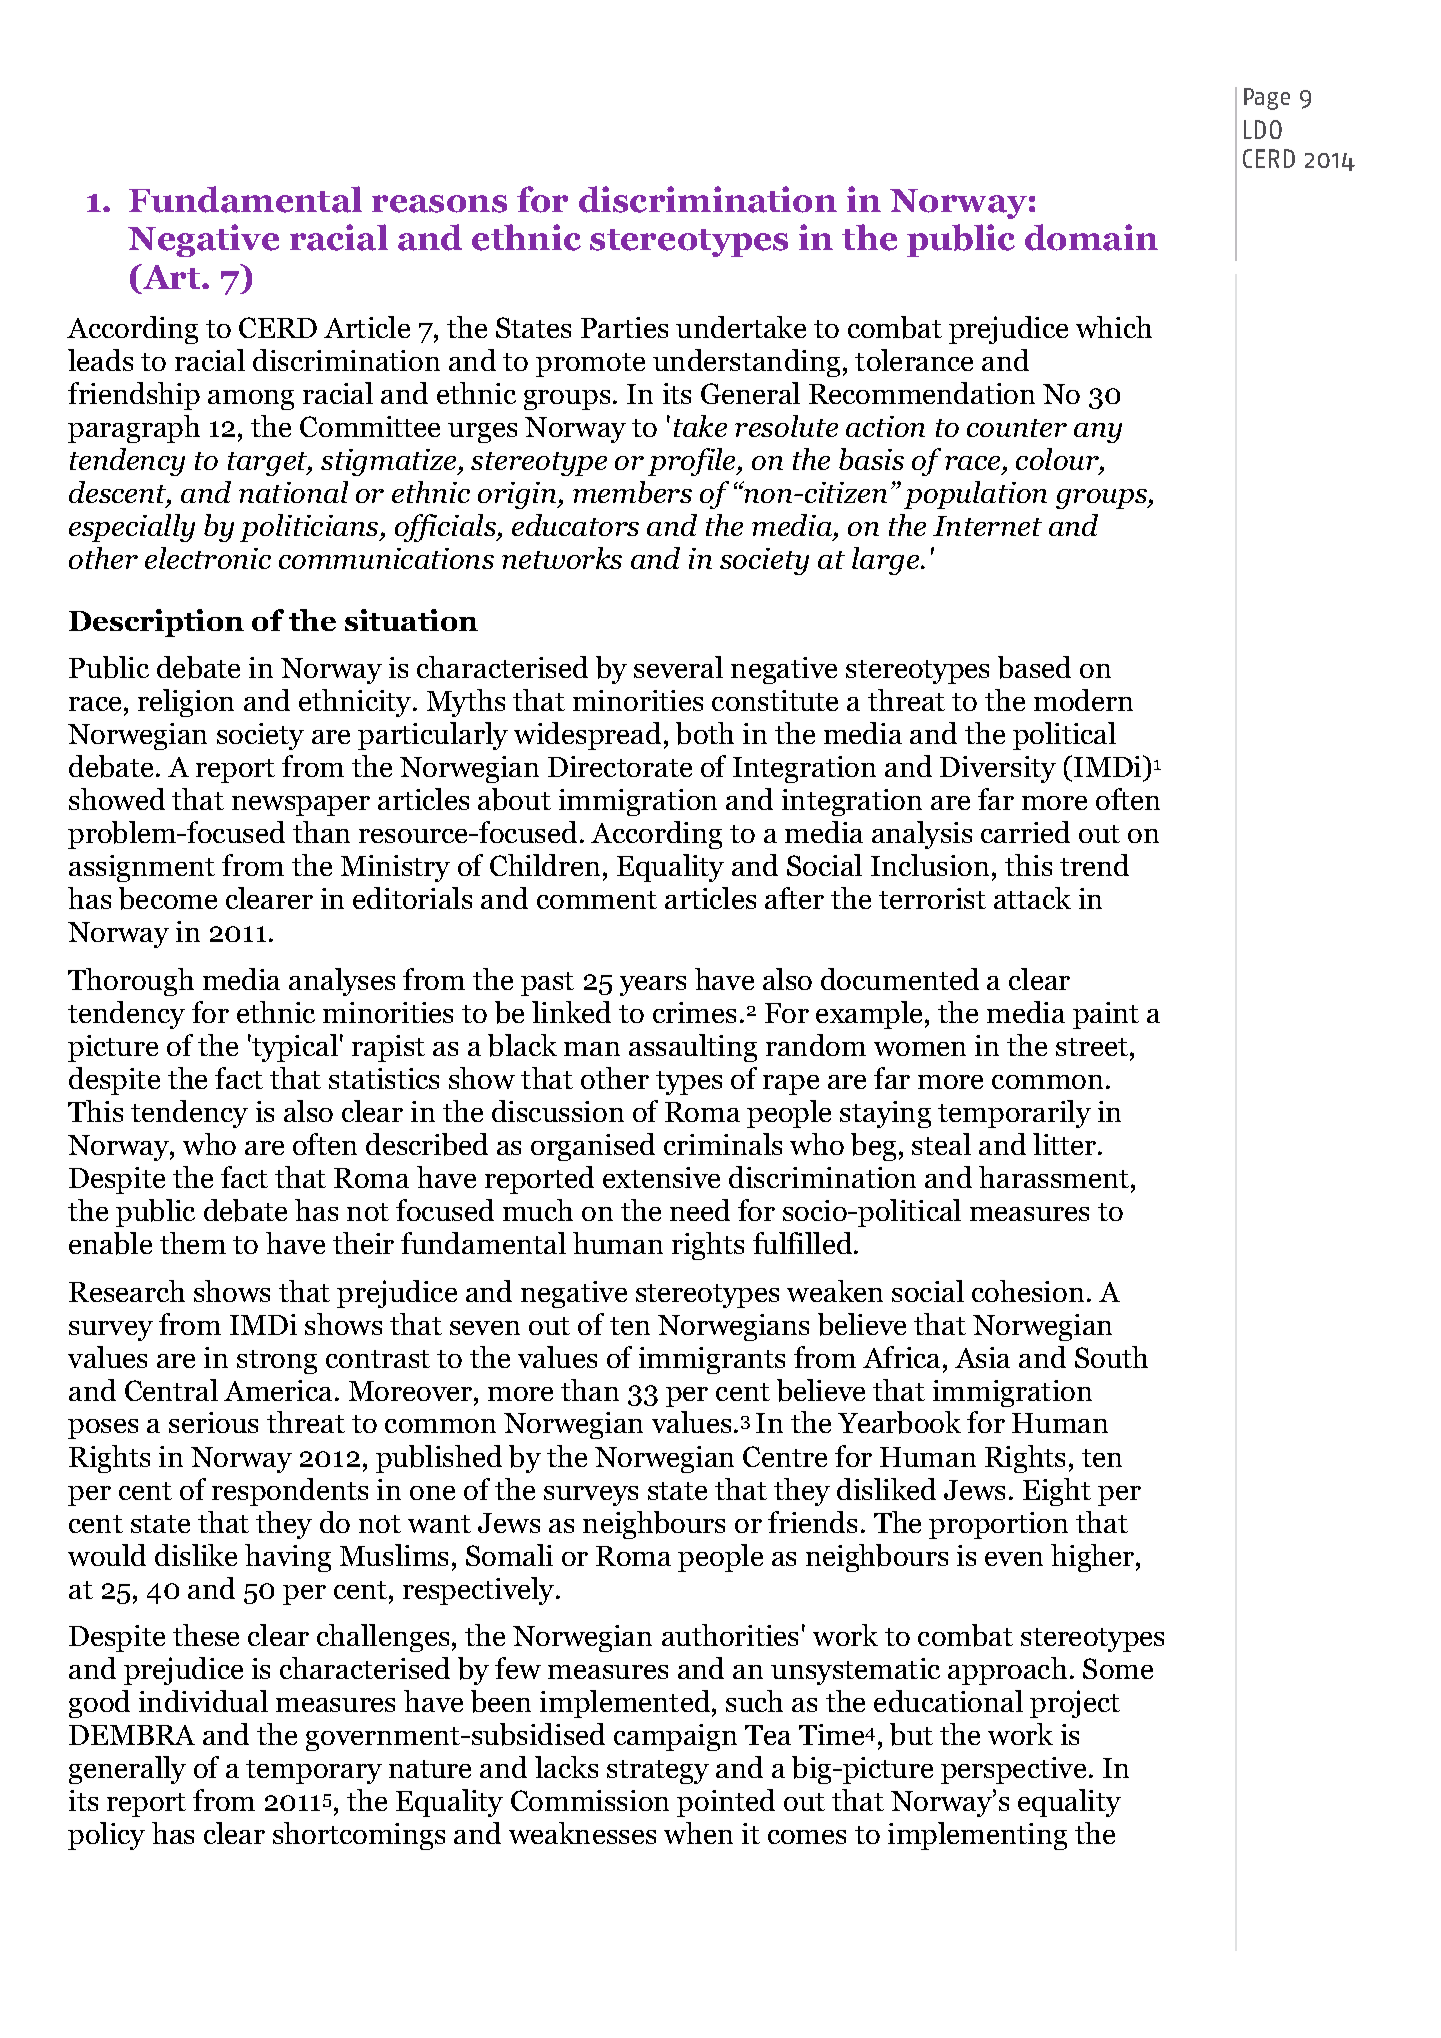 The image size is (1441, 2038). I want to click on analyses, so click(342, 982).
